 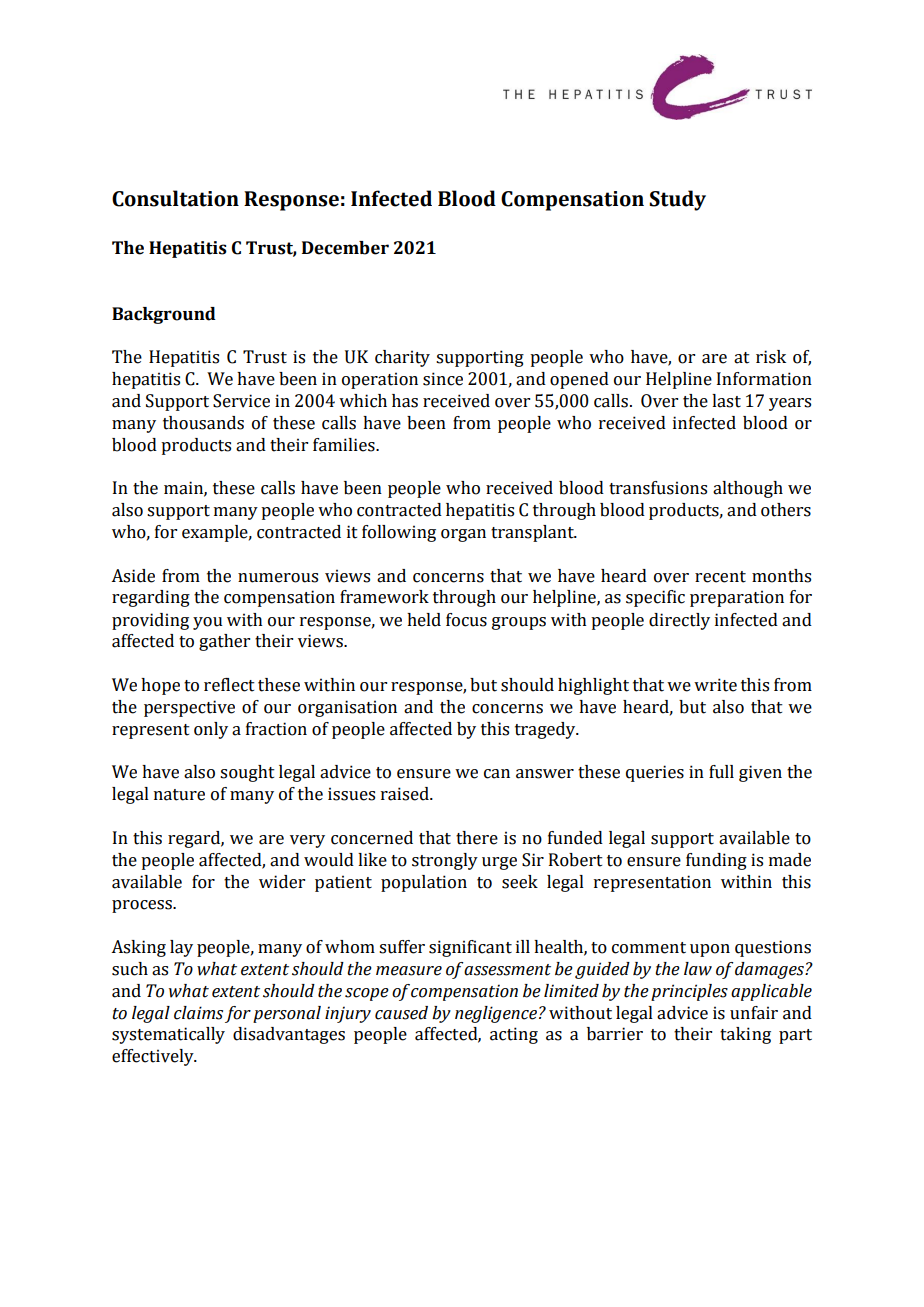 What do you see at coordinates (198, 1013) in the screenshot?
I see `claims` at bounding box center [198, 1013].
